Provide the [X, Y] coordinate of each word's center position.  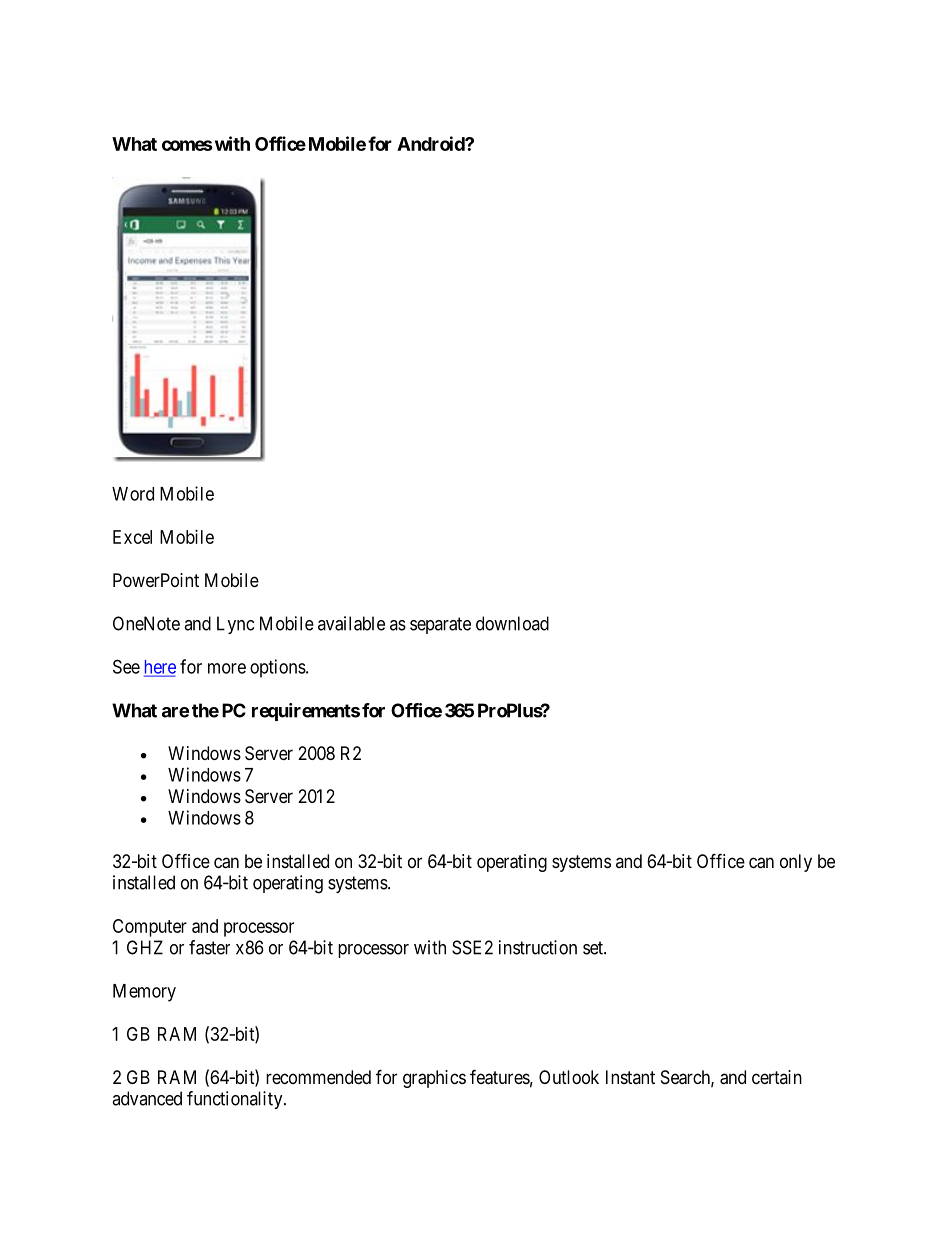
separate [440, 625]
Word [133, 494]
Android [431, 143]
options [278, 668]
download [512, 623]
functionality [236, 1100]
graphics [434, 1079]
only [796, 863]
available [351, 623]
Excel [132, 537]
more [227, 668]
